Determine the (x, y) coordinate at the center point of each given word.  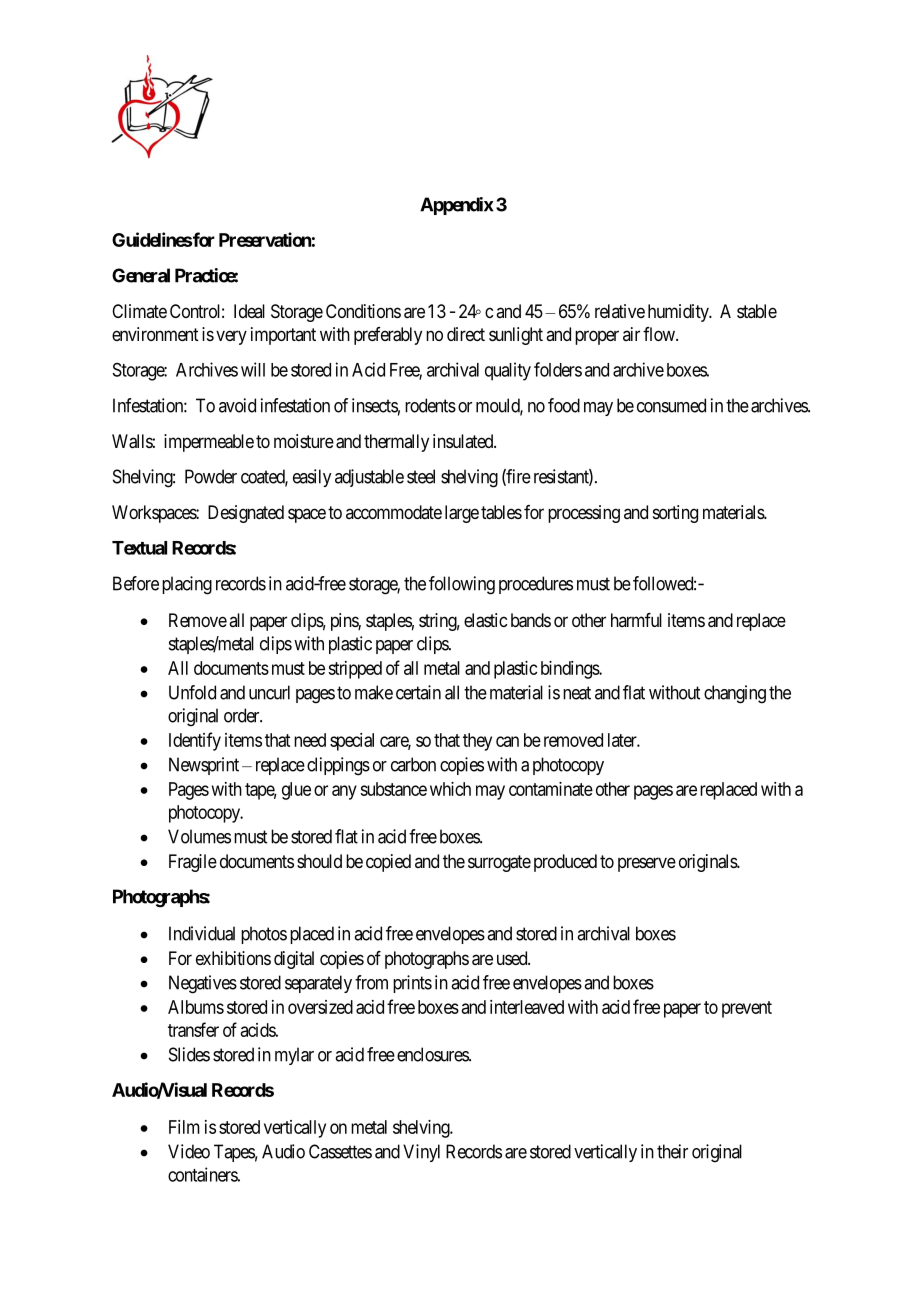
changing (735, 694)
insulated (464, 441)
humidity (679, 313)
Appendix (457, 206)
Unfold (192, 692)
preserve (647, 864)
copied (388, 863)
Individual (202, 933)
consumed (671, 405)
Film (184, 1127)
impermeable (209, 443)
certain (418, 692)
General (141, 275)
